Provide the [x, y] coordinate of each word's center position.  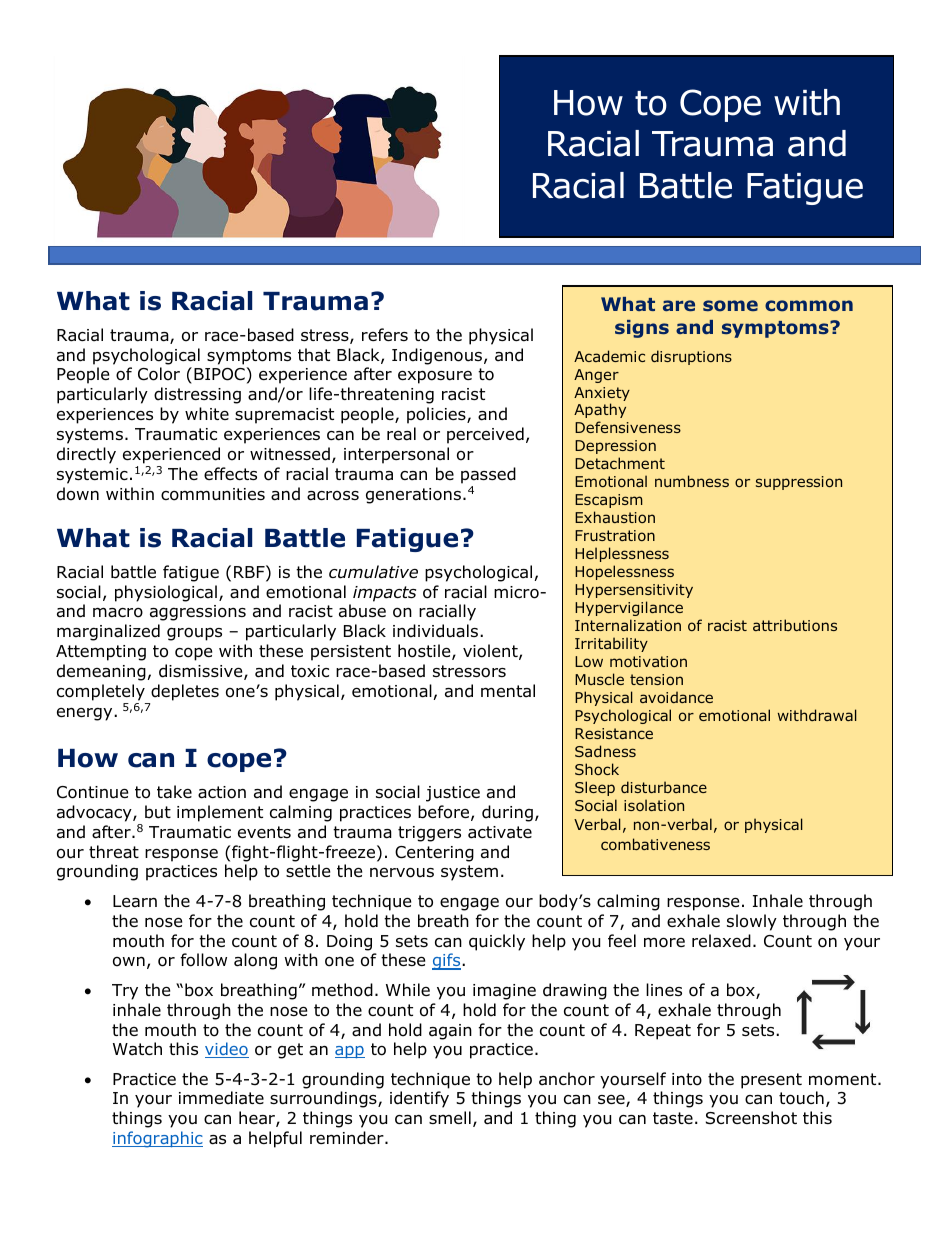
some [730, 306]
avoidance [676, 697]
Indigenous [438, 356]
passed [488, 475]
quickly [497, 942]
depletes [185, 692]
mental [508, 691]
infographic [157, 1139]
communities [213, 494]
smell [450, 1117]
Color [159, 374]
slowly [752, 922]
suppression [799, 483]
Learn [135, 901]
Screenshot [751, 1118]
